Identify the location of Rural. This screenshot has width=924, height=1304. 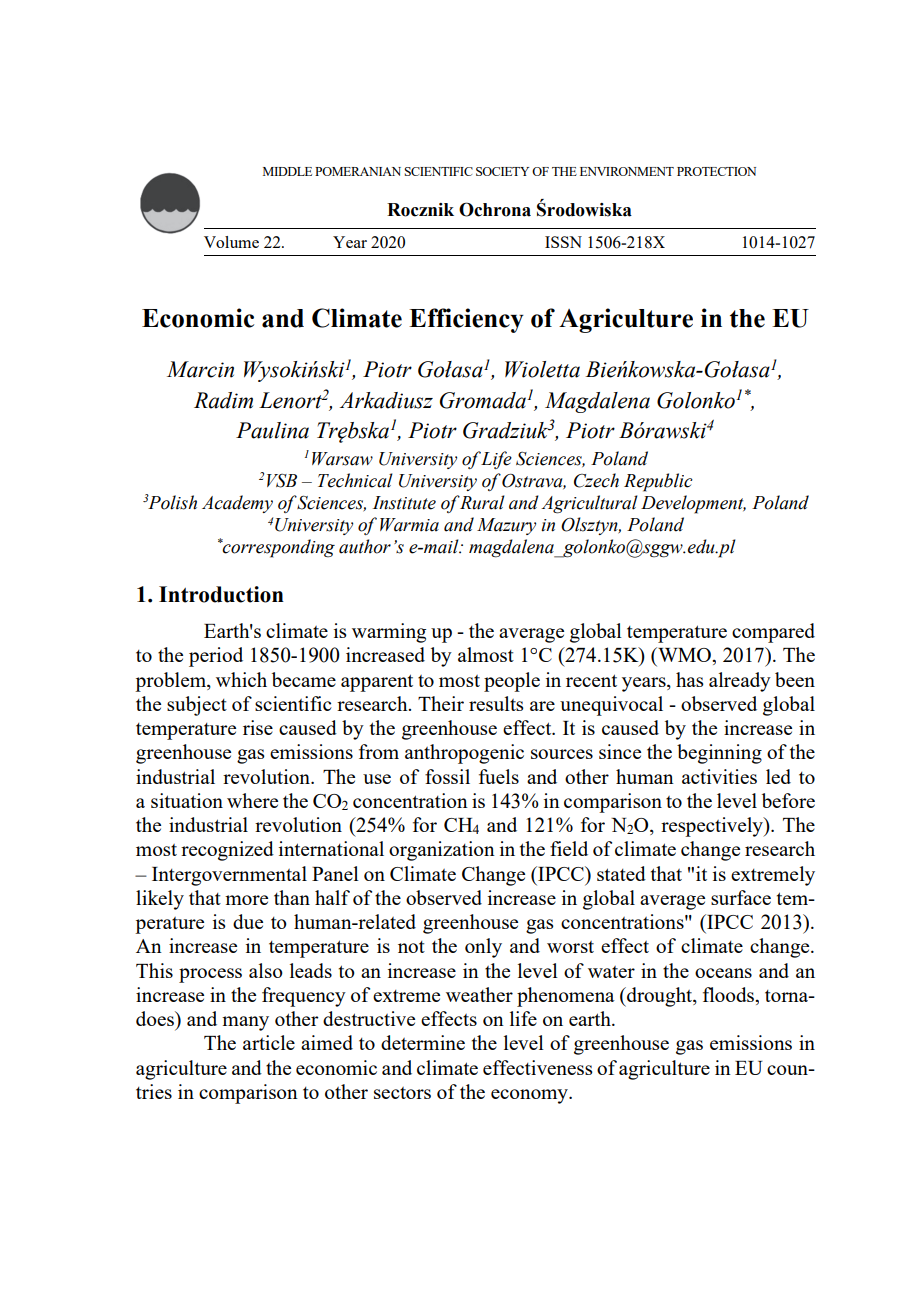
(482, 502).
